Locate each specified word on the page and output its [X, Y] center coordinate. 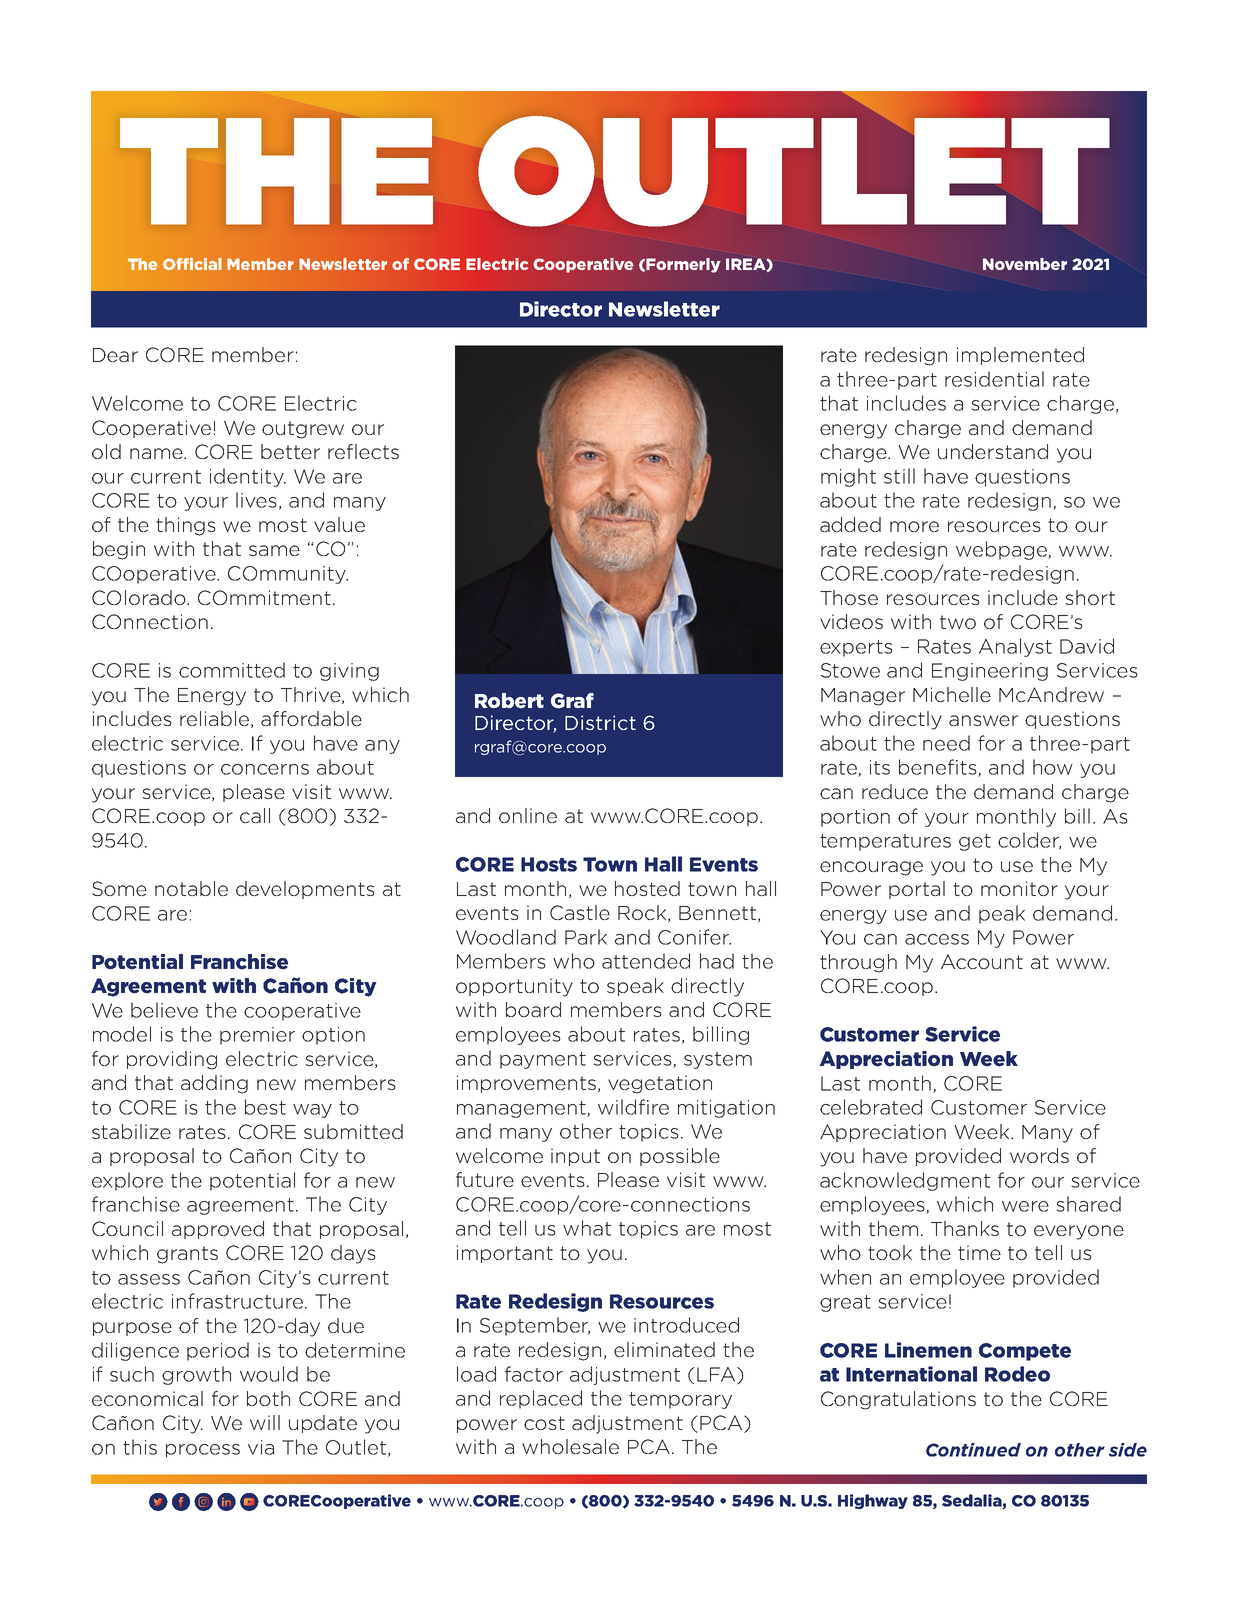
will [265, 1422]
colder [1029, 841]
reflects [363, 451]
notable [191, 888]
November [1025, 264]
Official [192, 264]
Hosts [549, 864]
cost [544, 1423]
